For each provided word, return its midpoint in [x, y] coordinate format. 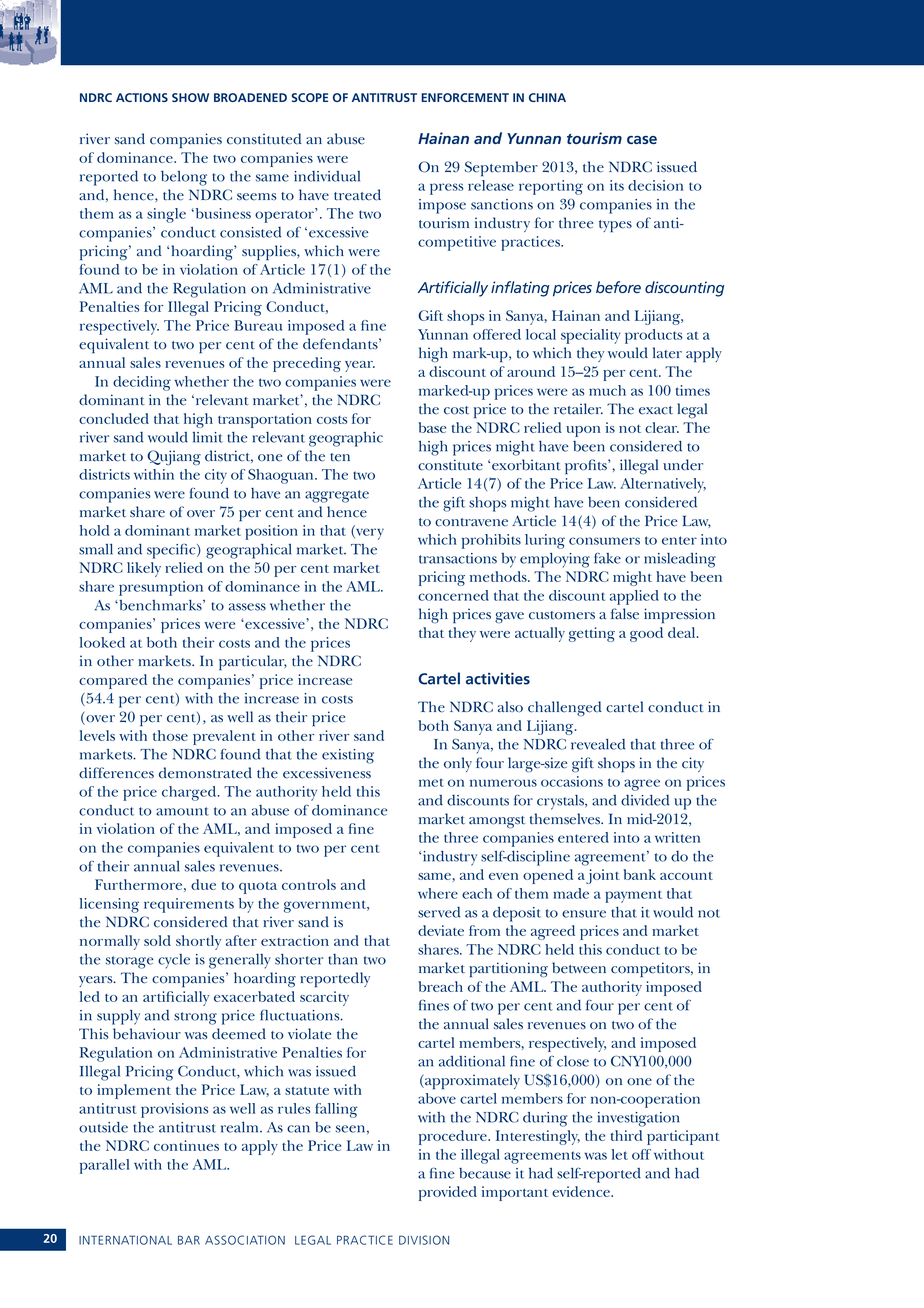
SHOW [190, 97]
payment [633, 896]
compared [113, 681]
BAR [189, 1240]
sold [157, 940]
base [432, 427]
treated [357, 195]
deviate [441, 930]
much [607, 390]
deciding [142, 383]
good [646, 634]
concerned [453, 595]
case [642, 140]
